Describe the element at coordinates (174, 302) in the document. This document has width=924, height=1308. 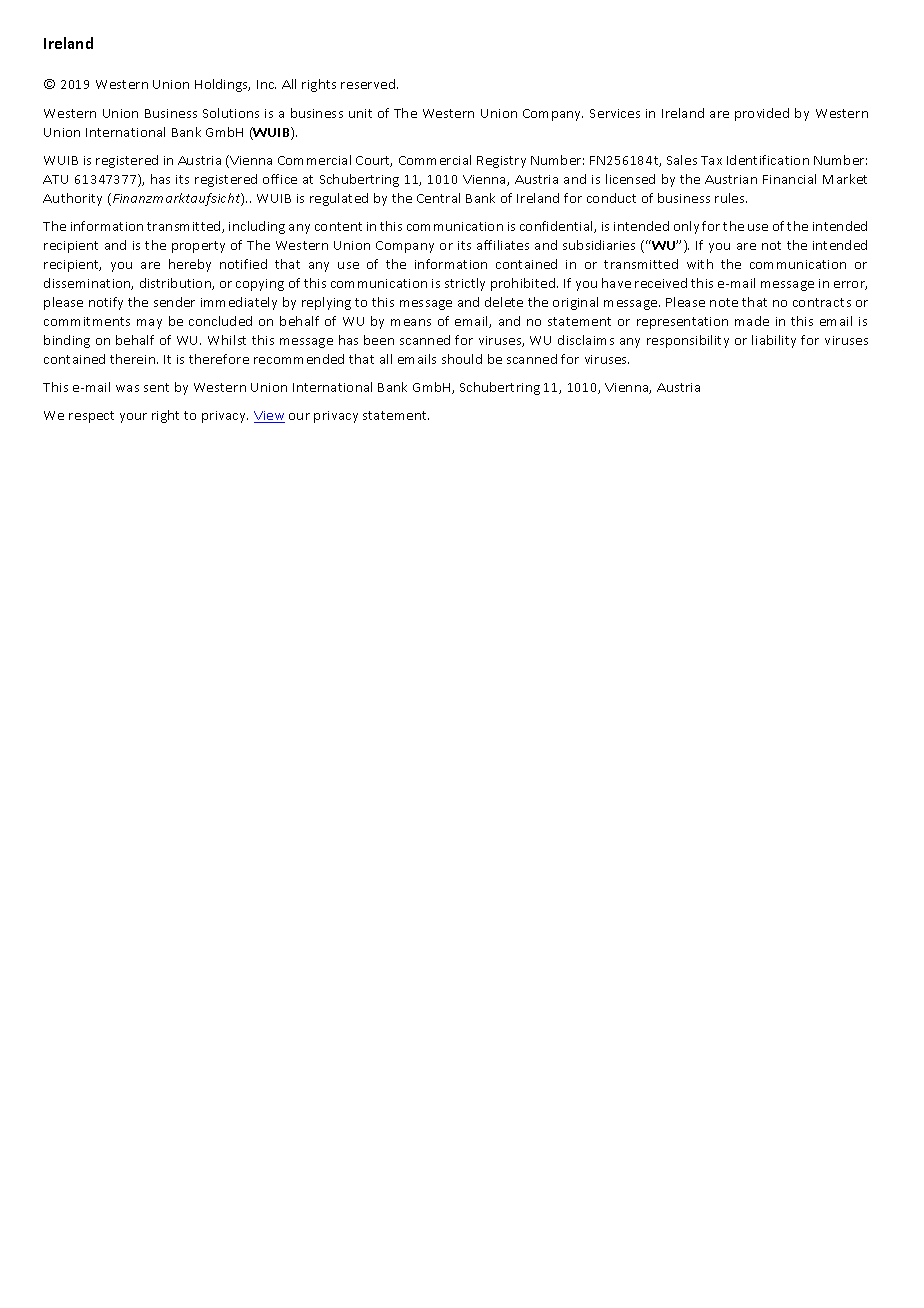
I see `sender` at that location.
